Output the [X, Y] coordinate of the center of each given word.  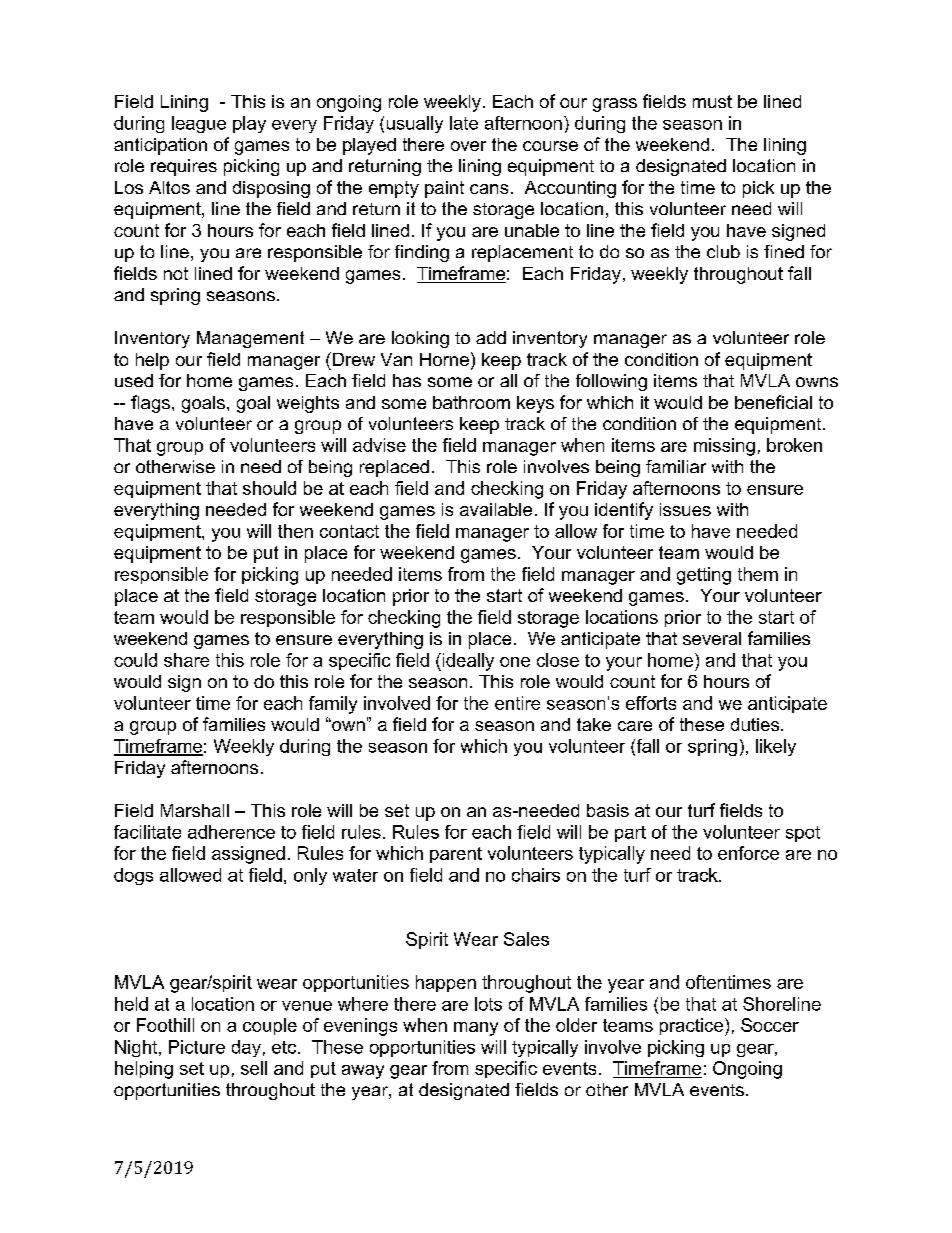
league [199, 124]
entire [517, 703]
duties [756, 724]
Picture [197, 1047]
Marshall [195, 810]
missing [724, 447]
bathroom [471, 402]
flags [150, 404]
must [712, 101]
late [464, 123]
